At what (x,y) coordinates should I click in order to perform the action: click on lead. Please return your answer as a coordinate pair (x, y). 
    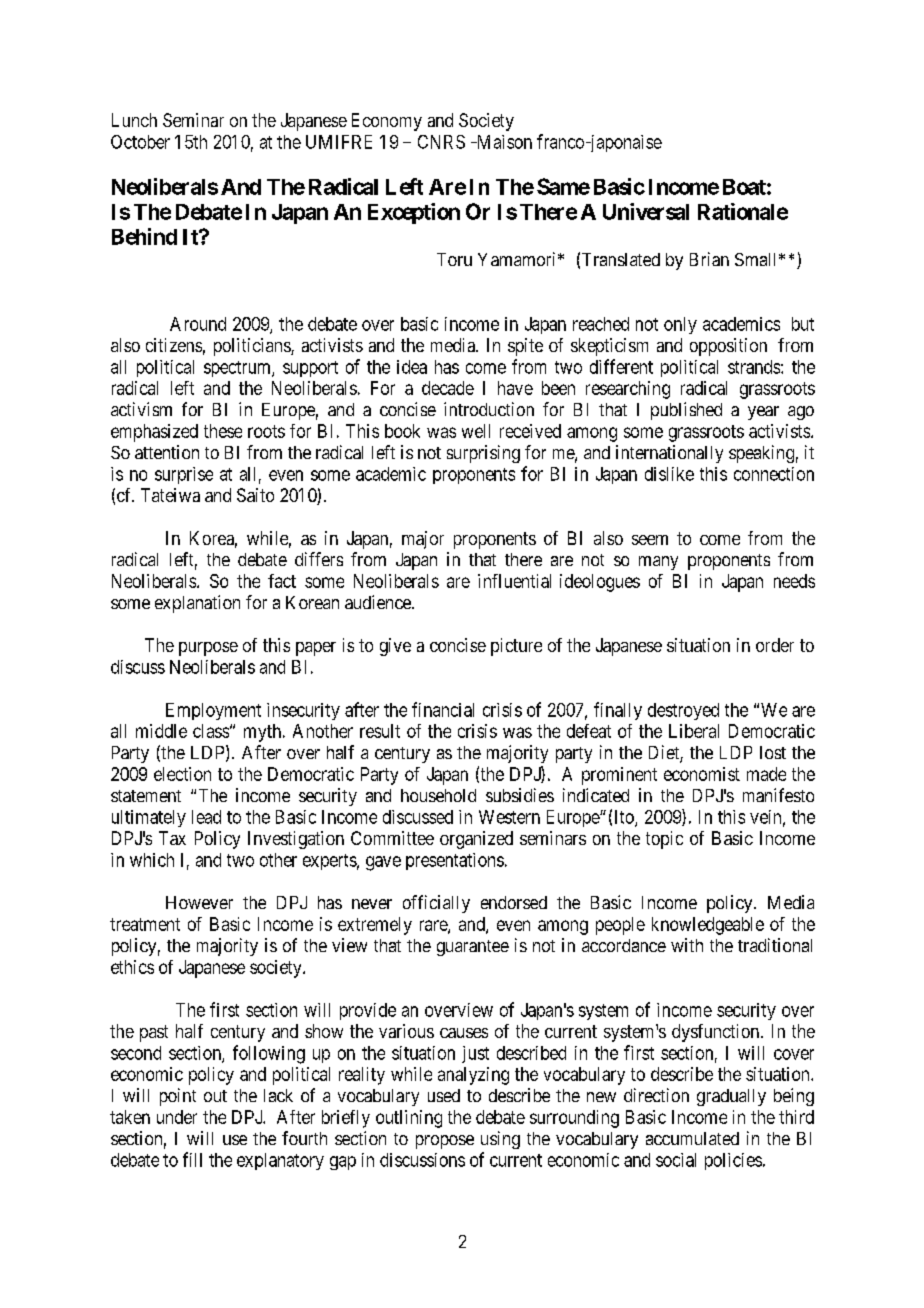
    Looking at the image, I should click on (206, 817).
